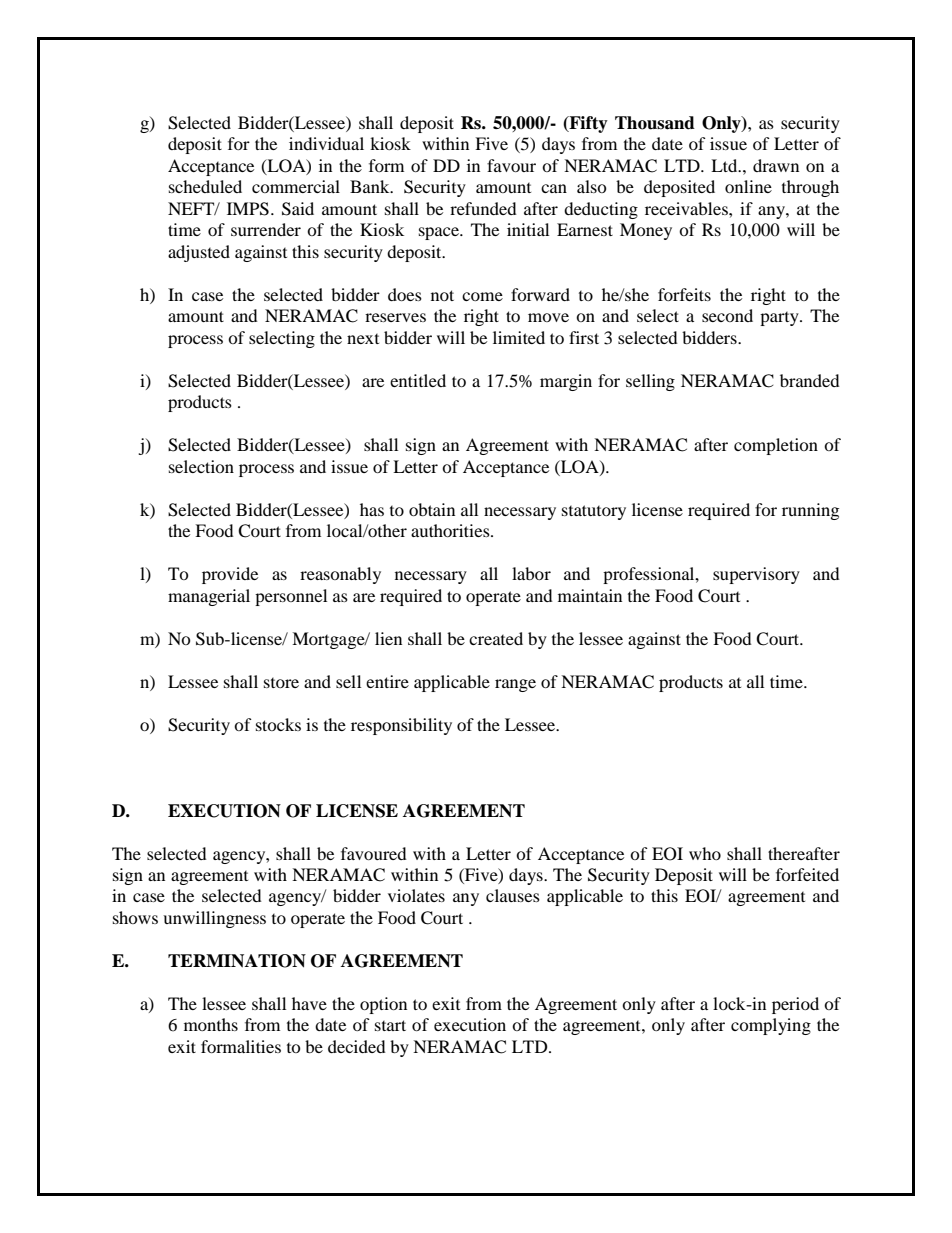 The height and width of the screenshot is (1233, 952). Describe the element at coordinates (205, 186) in the screenshot. I see `scheduled` at that location.
